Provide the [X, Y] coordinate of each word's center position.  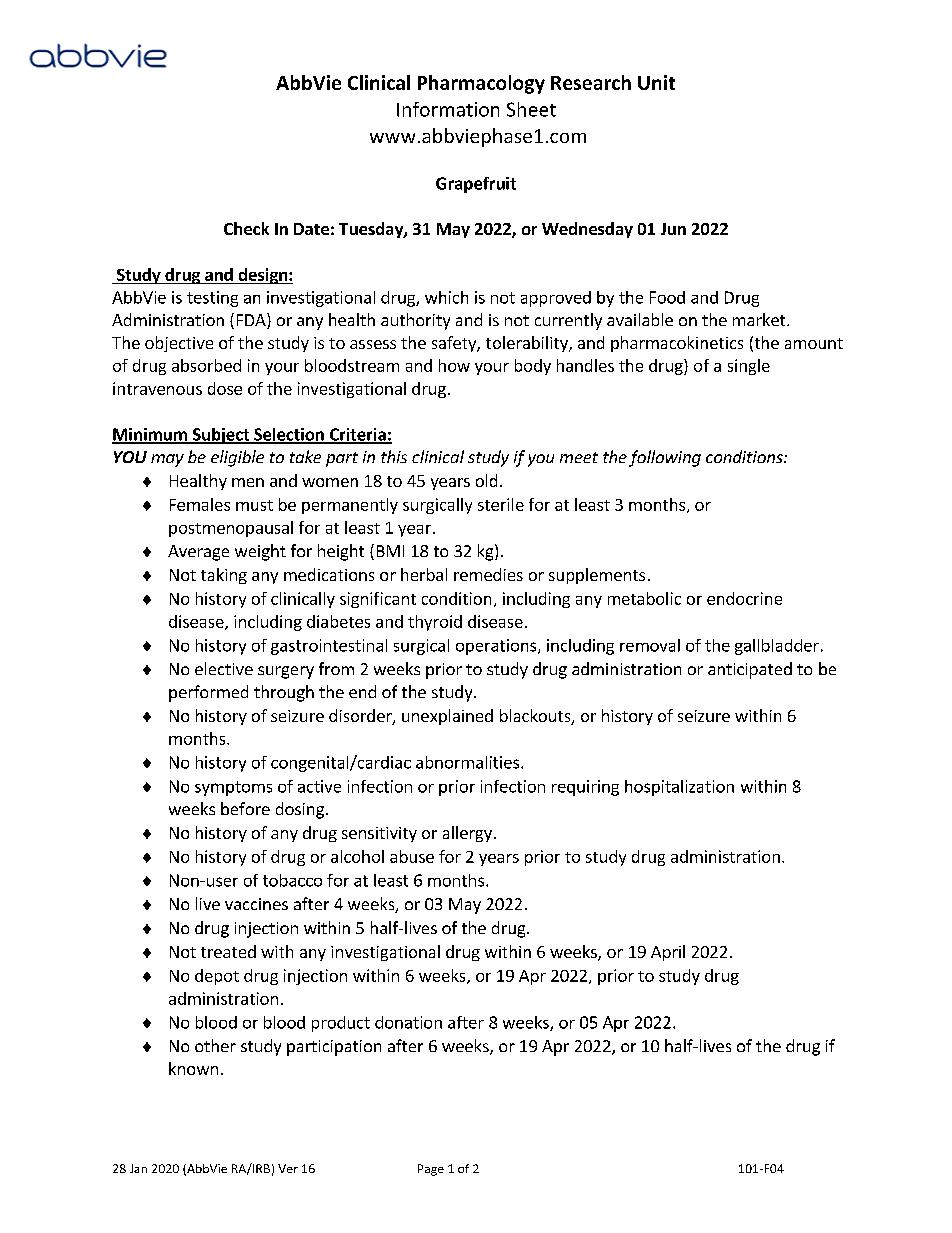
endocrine [744, 598]
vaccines [256, 904]
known [193, 1068]
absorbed [206, 365]
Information [448, 109]
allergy [467, 834]
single [749, 367]
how [454, 365]
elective [224, 668]
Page [431, 1170]
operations [497, 647]
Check [246, 228]
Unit [656, 82]
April [668, 953]
